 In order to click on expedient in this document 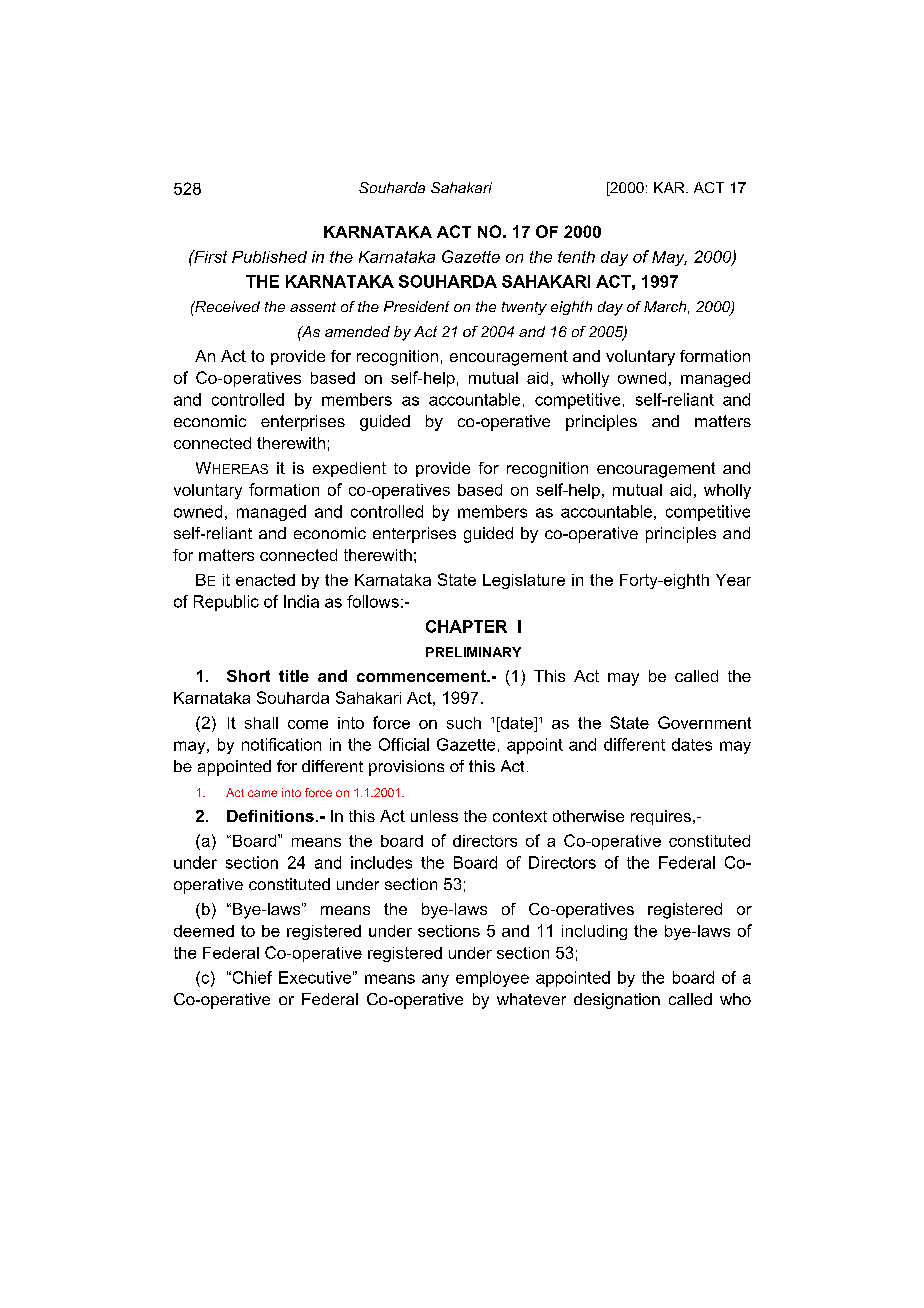, I will do `click(349, 469)`.
